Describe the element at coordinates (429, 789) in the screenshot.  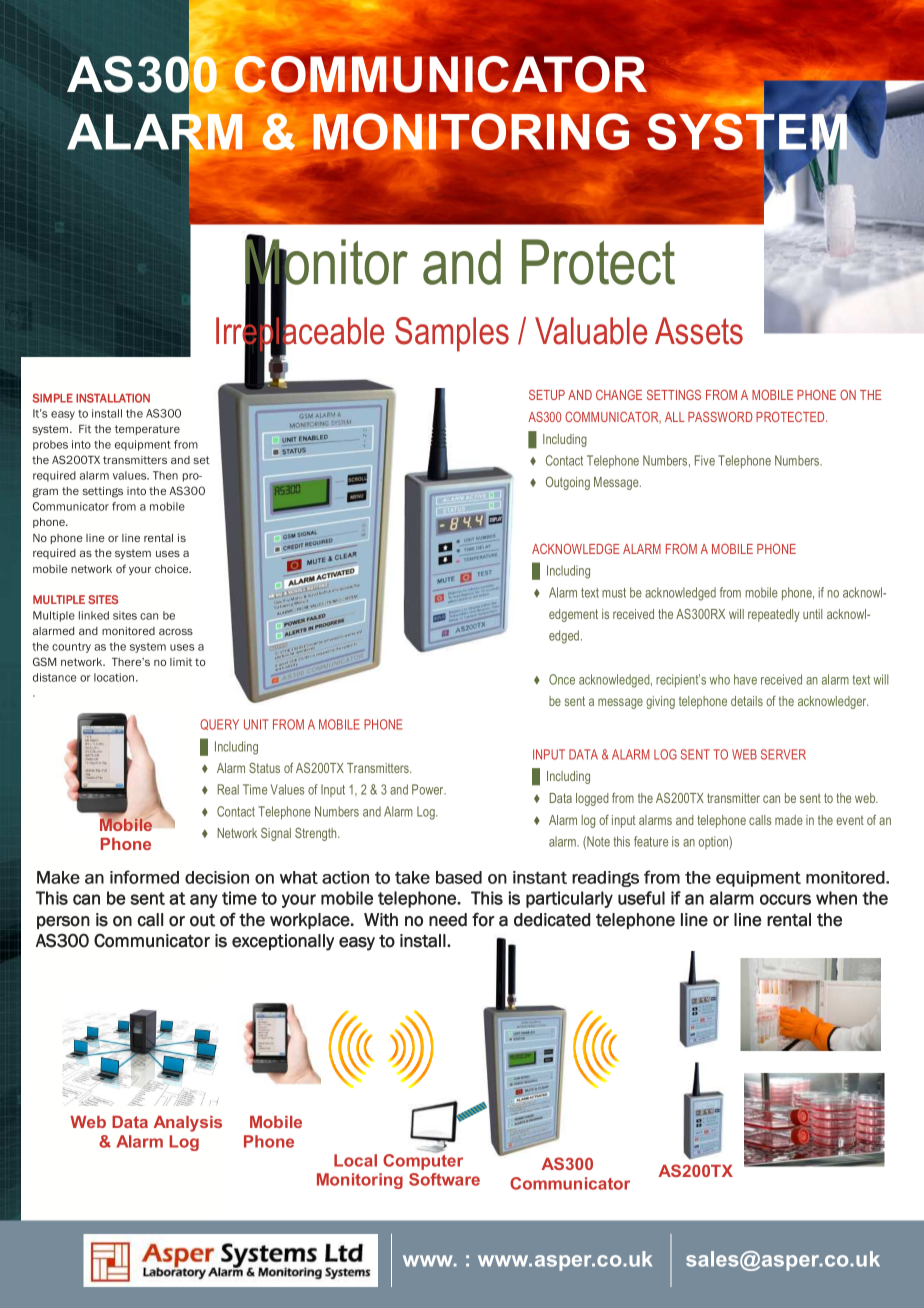
I see `Power` at that location.
